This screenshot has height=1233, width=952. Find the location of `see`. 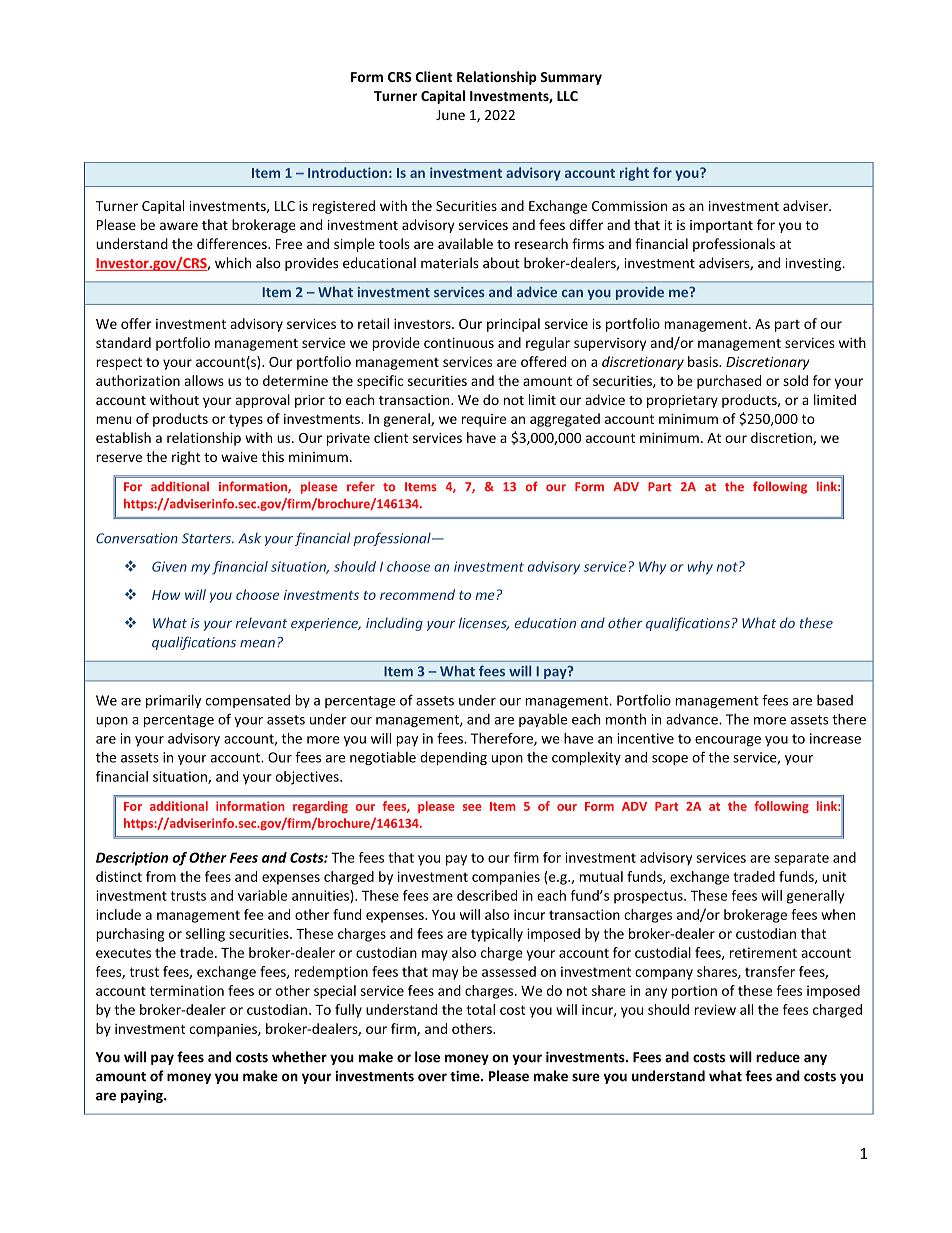

see is located at coordinates (472, 807).
